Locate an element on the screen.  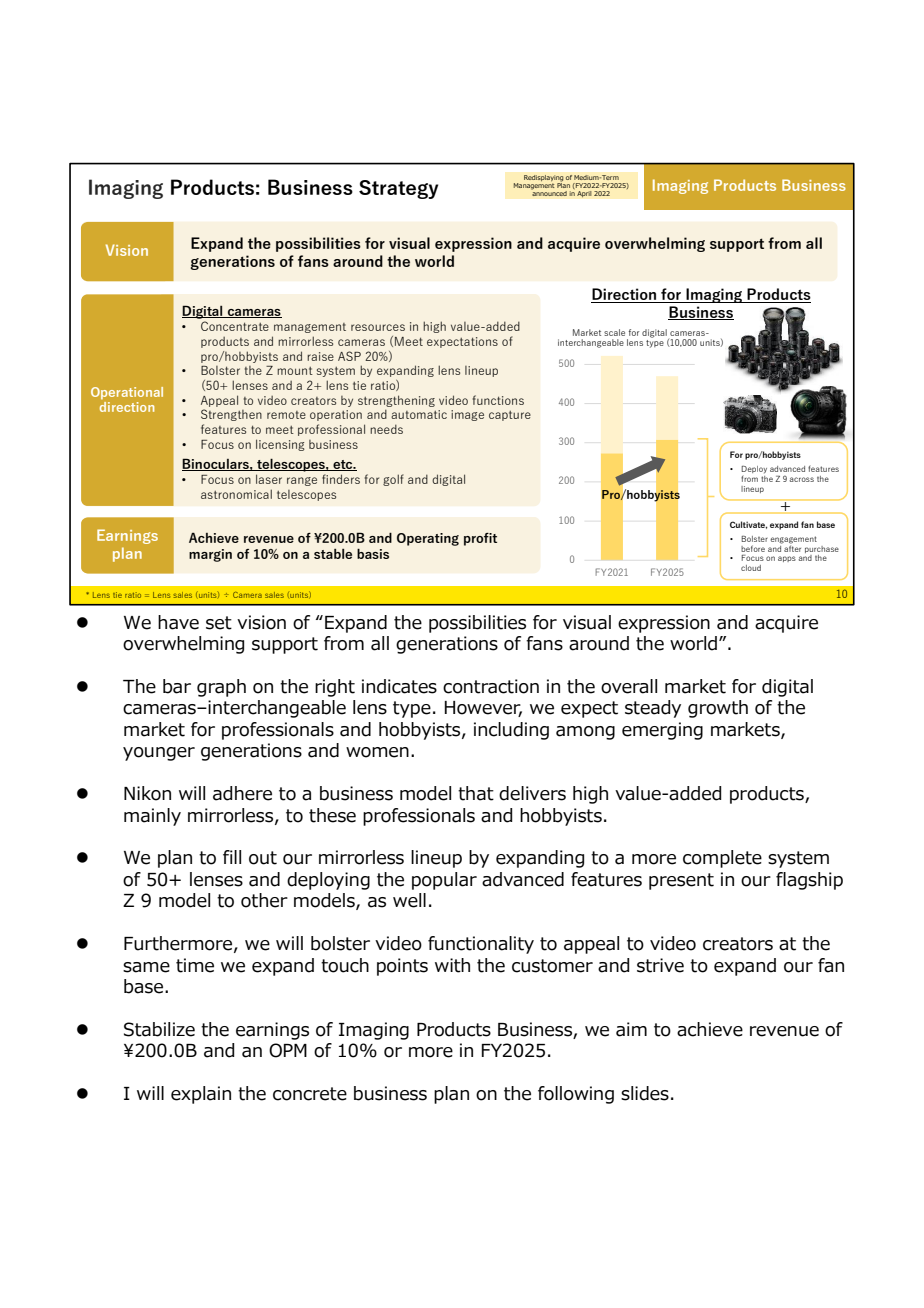
explain is located at coordinates (201, 1095).
